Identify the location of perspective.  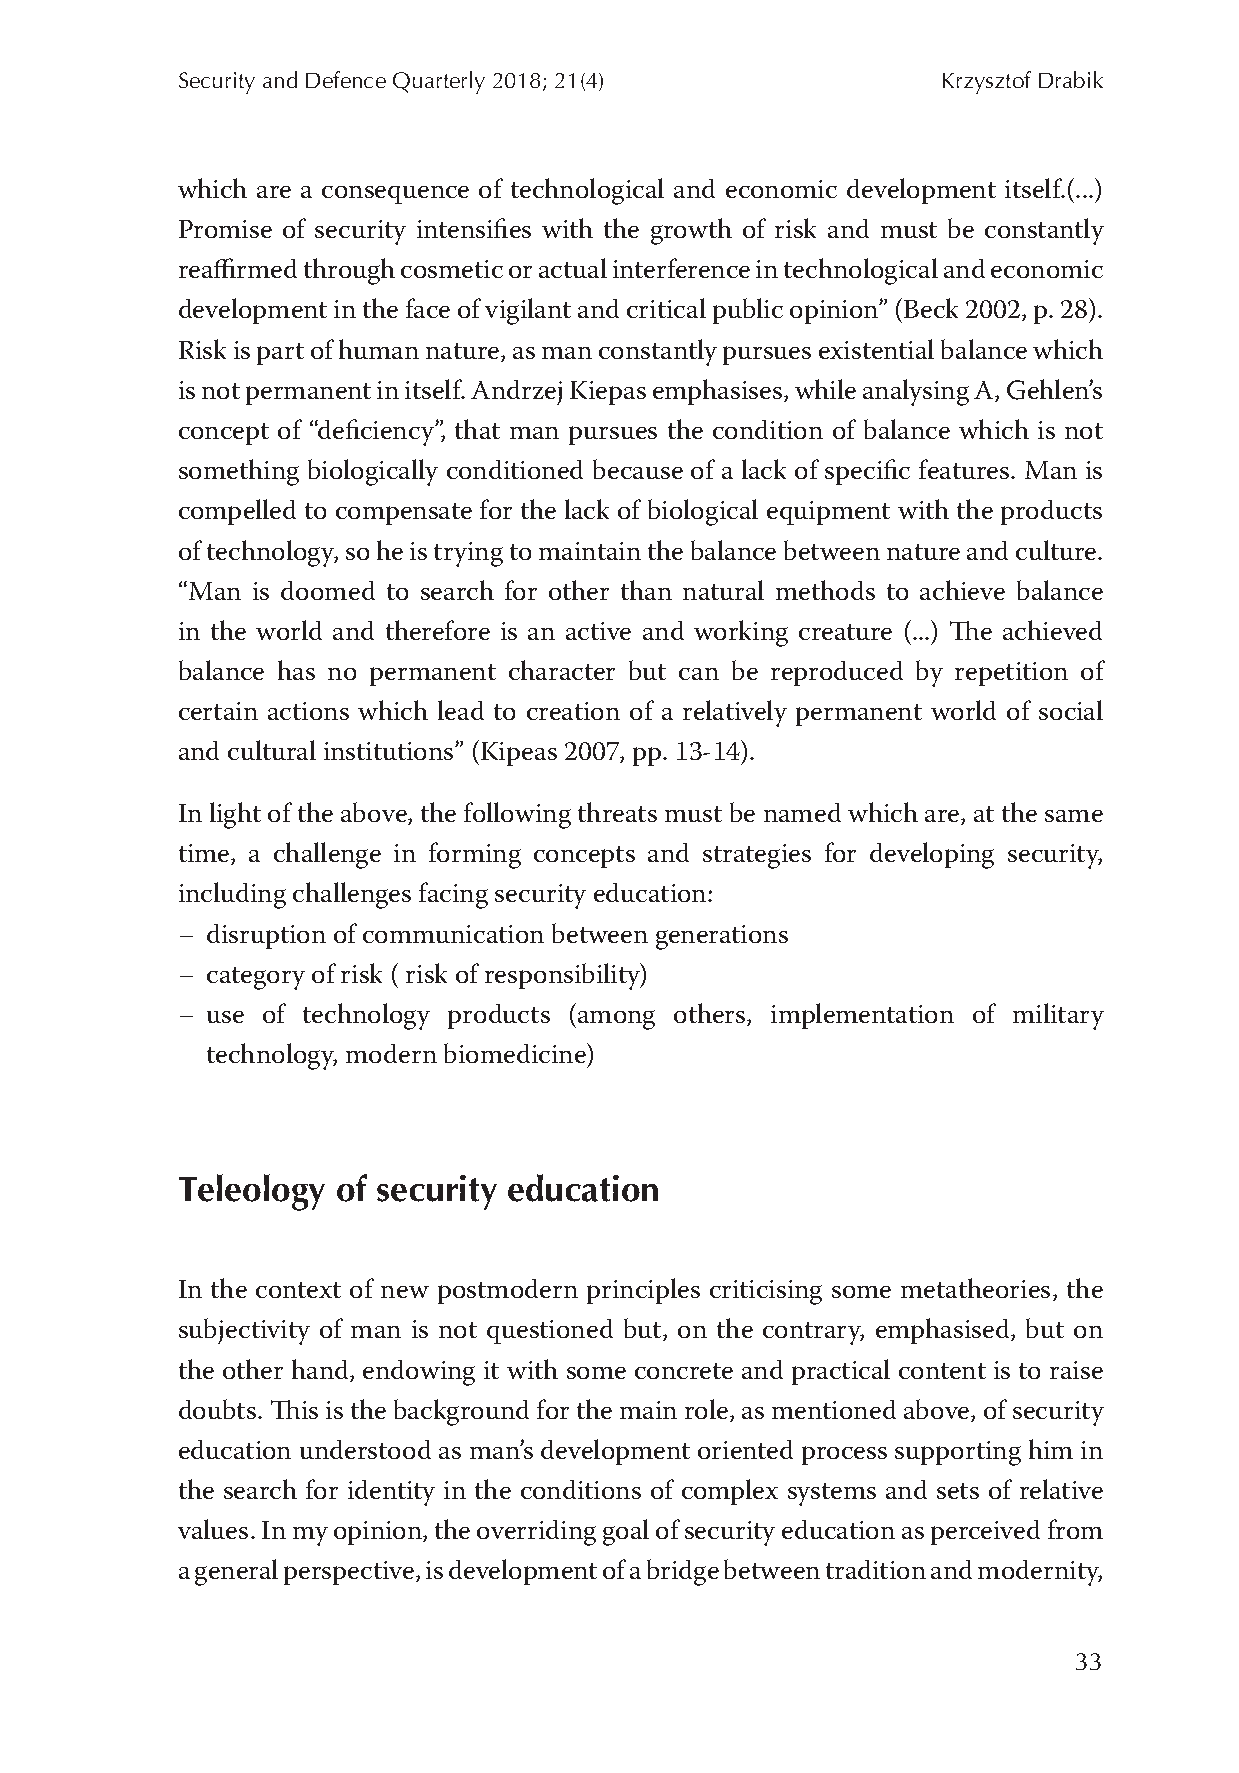
(350, 1573).
